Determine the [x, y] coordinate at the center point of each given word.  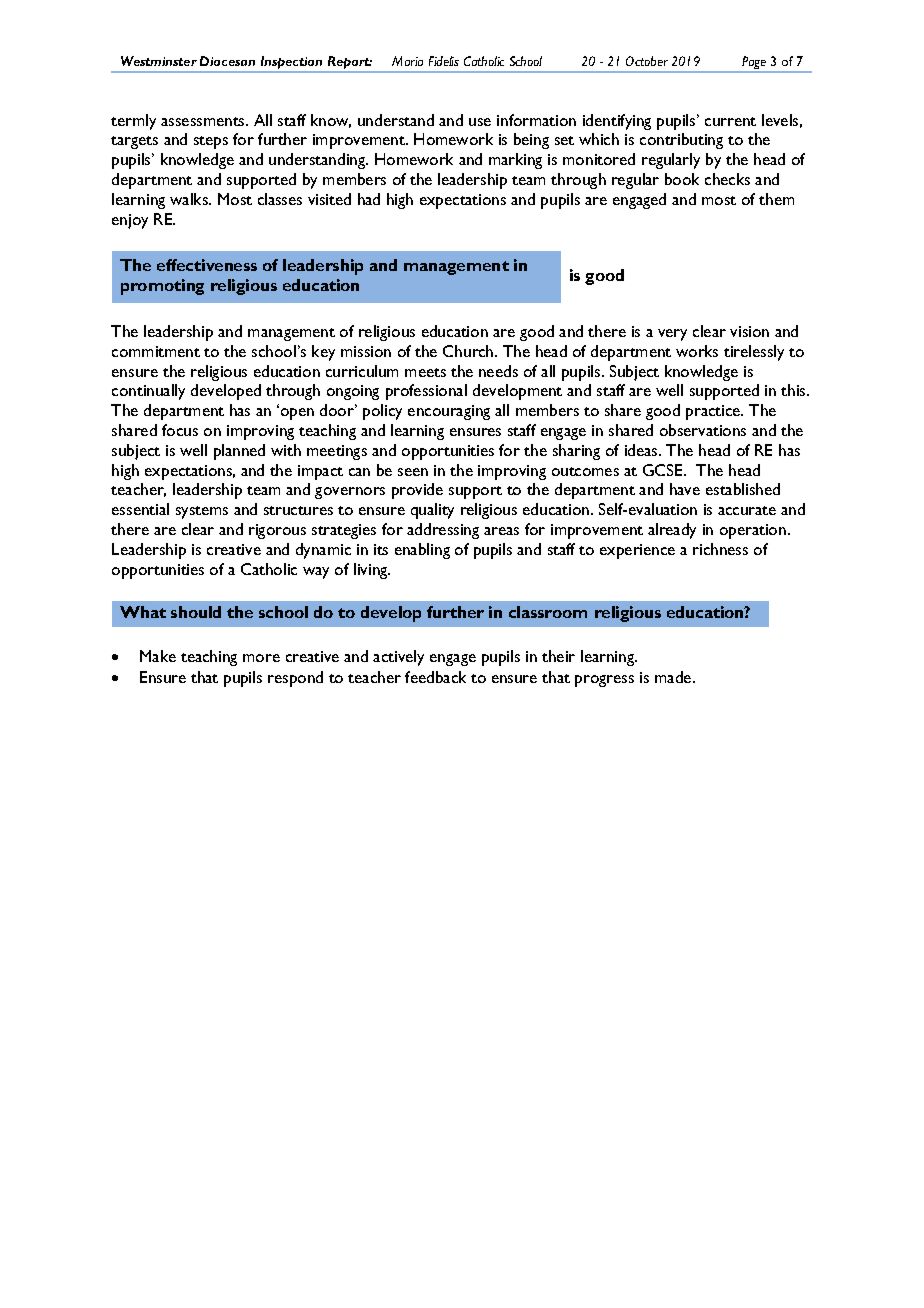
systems [202, 512]
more [261, 658]
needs [498, 371]
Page [754, 64]
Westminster [159, 61]
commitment [156, 351]
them [776, 199]
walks [190, 199]
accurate [747, 510]
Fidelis [444, 61]
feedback [435, 677]
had [369, 199]
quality [432, 511]
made [674, 677]
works [697, 351]
